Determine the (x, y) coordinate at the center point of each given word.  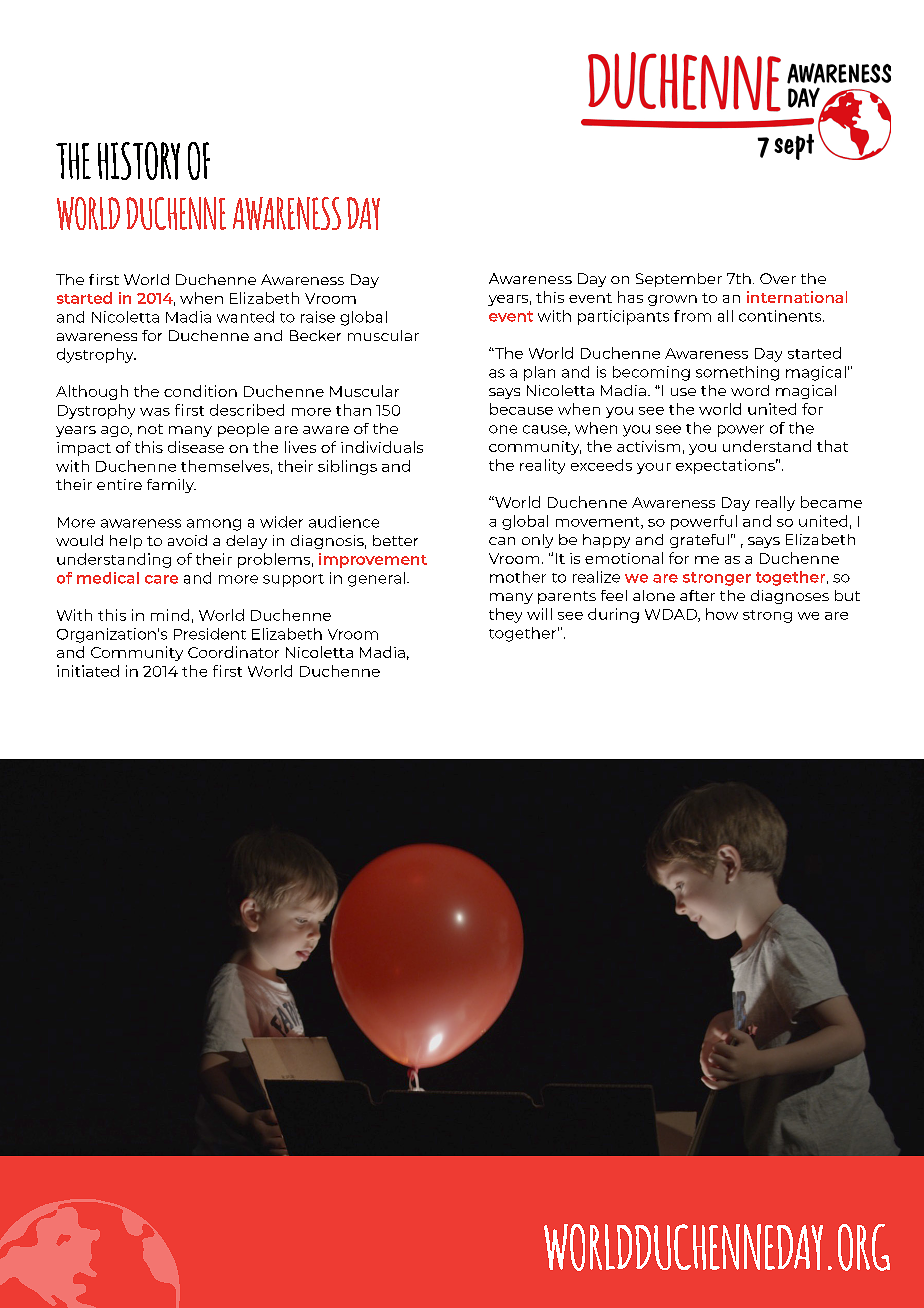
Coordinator (233, 652)
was (155, 412)
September (679, 280)
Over (778, 278)
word (750, 390)
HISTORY (139, 161)
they (505, 615)
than (353, 410)
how (722, 614)
